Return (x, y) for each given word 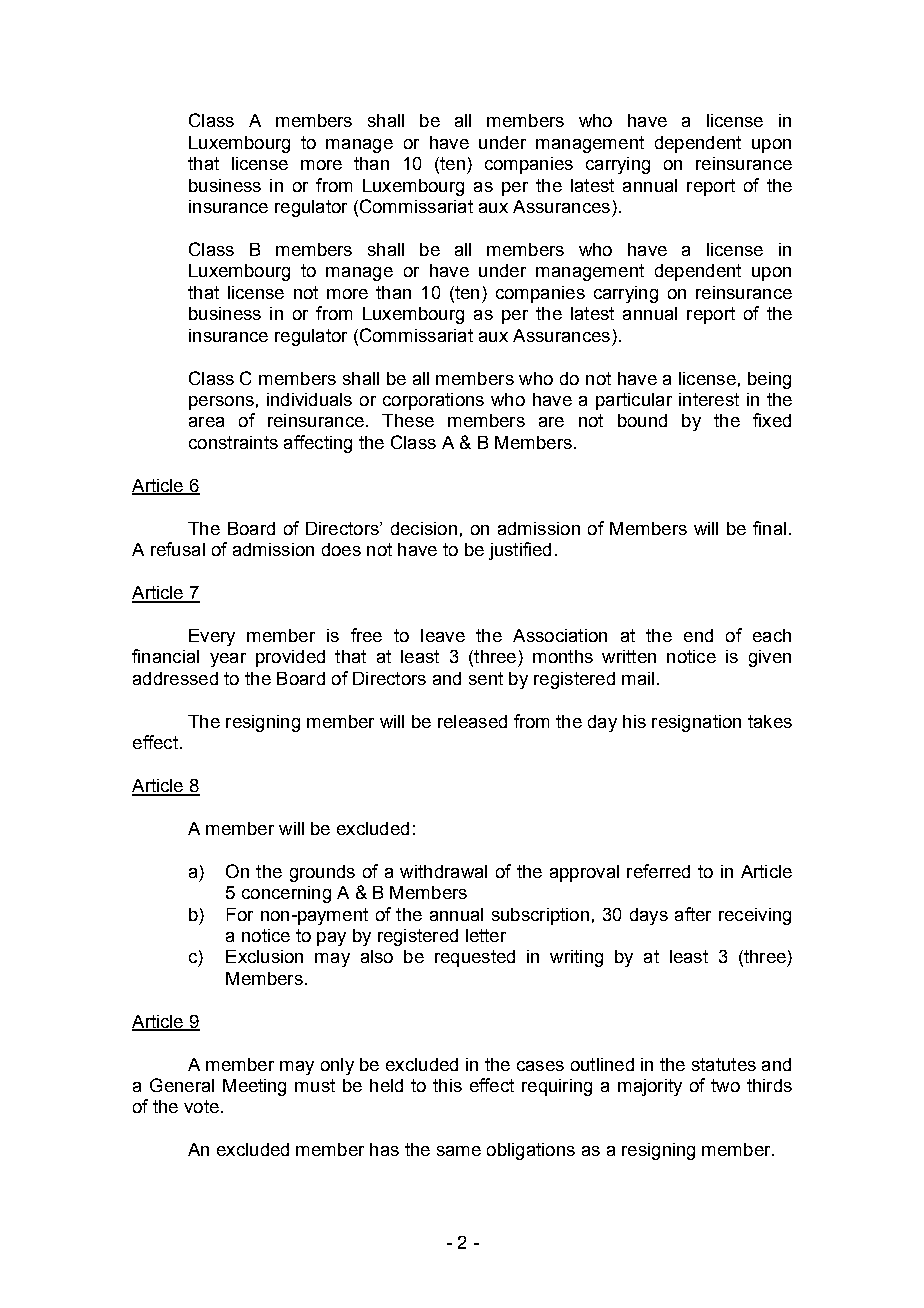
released (472, 721)
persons (221, 403)
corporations (433, 401)
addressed (175, 678)
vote (201, 1106)
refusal (178, 549)
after (693, 914)
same (459, 1151)
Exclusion (264, 956)
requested (475, 958)
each (772, 635)
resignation (696, 723)
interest (709, 399)
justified (520, 551)
